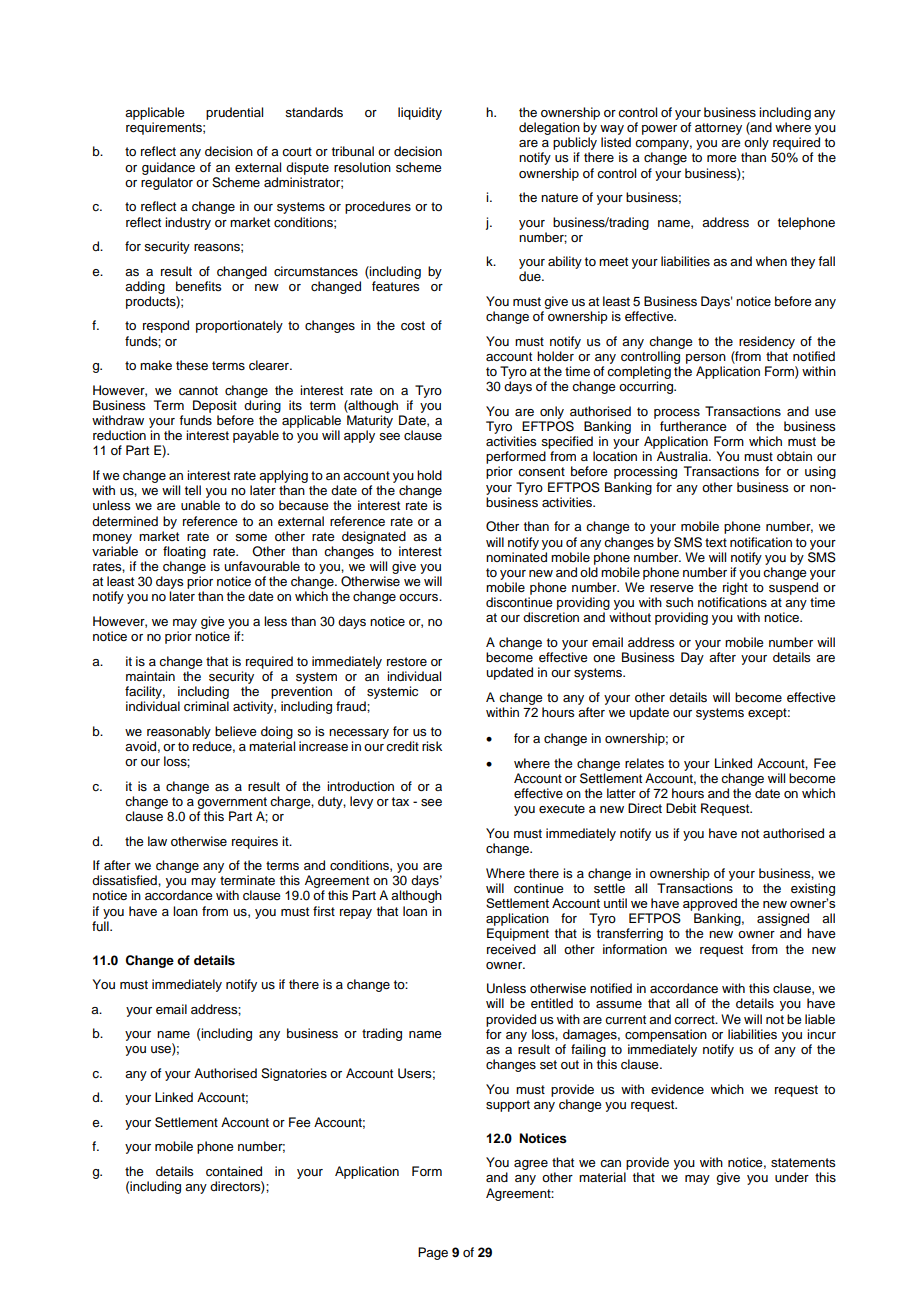 The width and height of the screenshot is (924, 1308). I want to click on such, so click(679, 602).
